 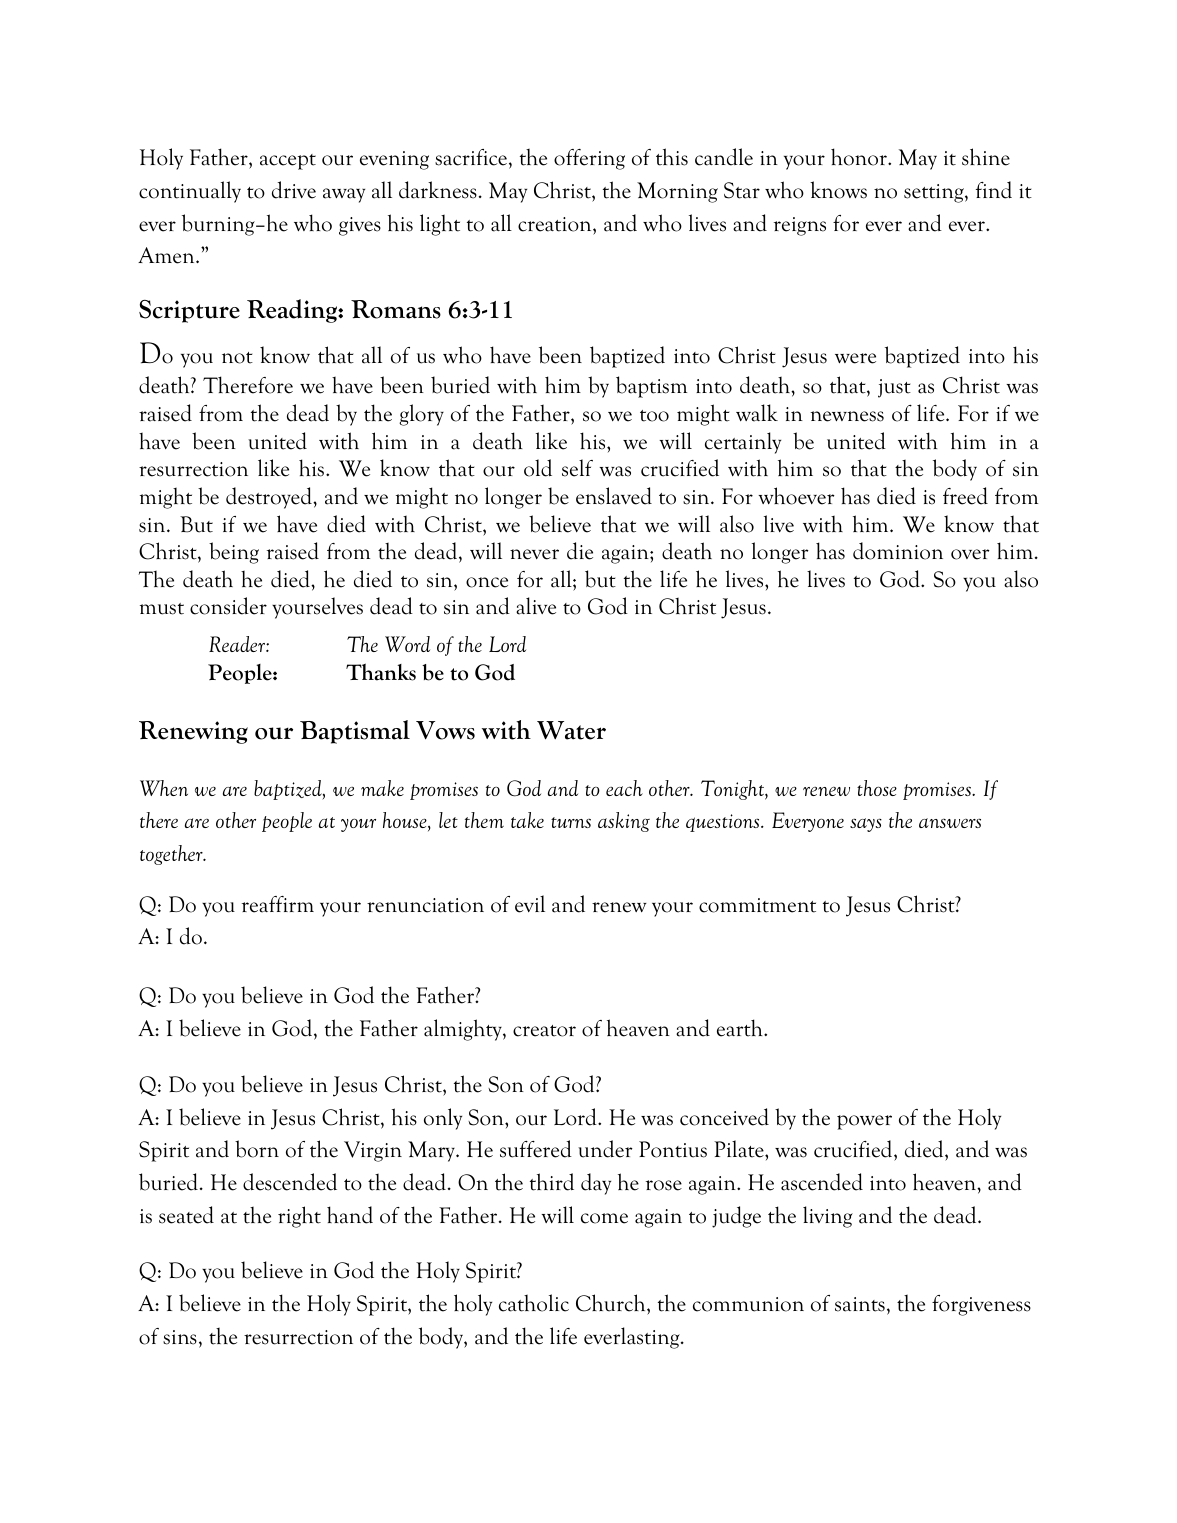 I want to click on Water, so click(x=571, y=730).
